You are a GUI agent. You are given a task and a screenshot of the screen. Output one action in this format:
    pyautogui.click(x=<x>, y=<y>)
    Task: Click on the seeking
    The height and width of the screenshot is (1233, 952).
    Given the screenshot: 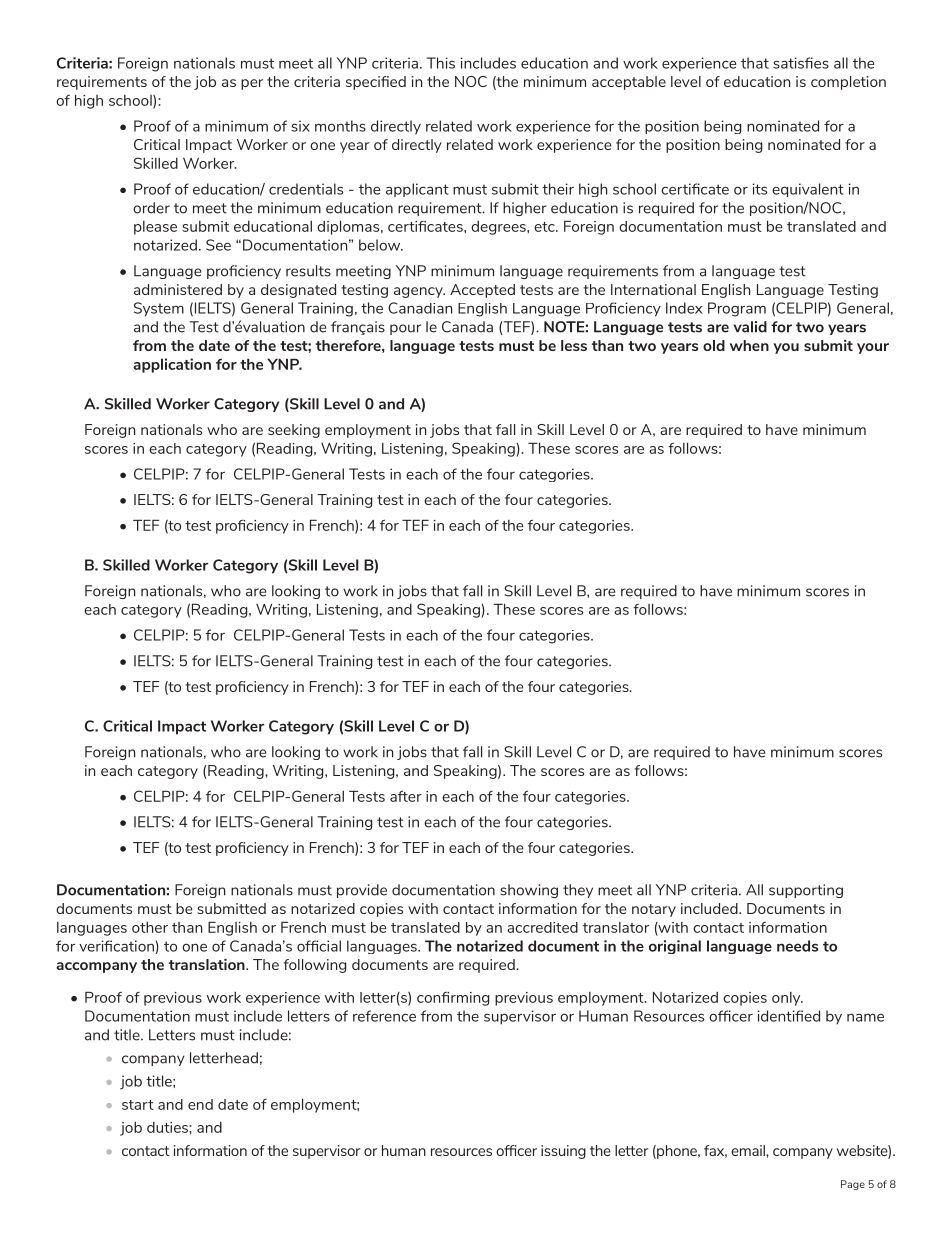 What is the action you would take?
    pyautogui.click(x=294, y=431)
